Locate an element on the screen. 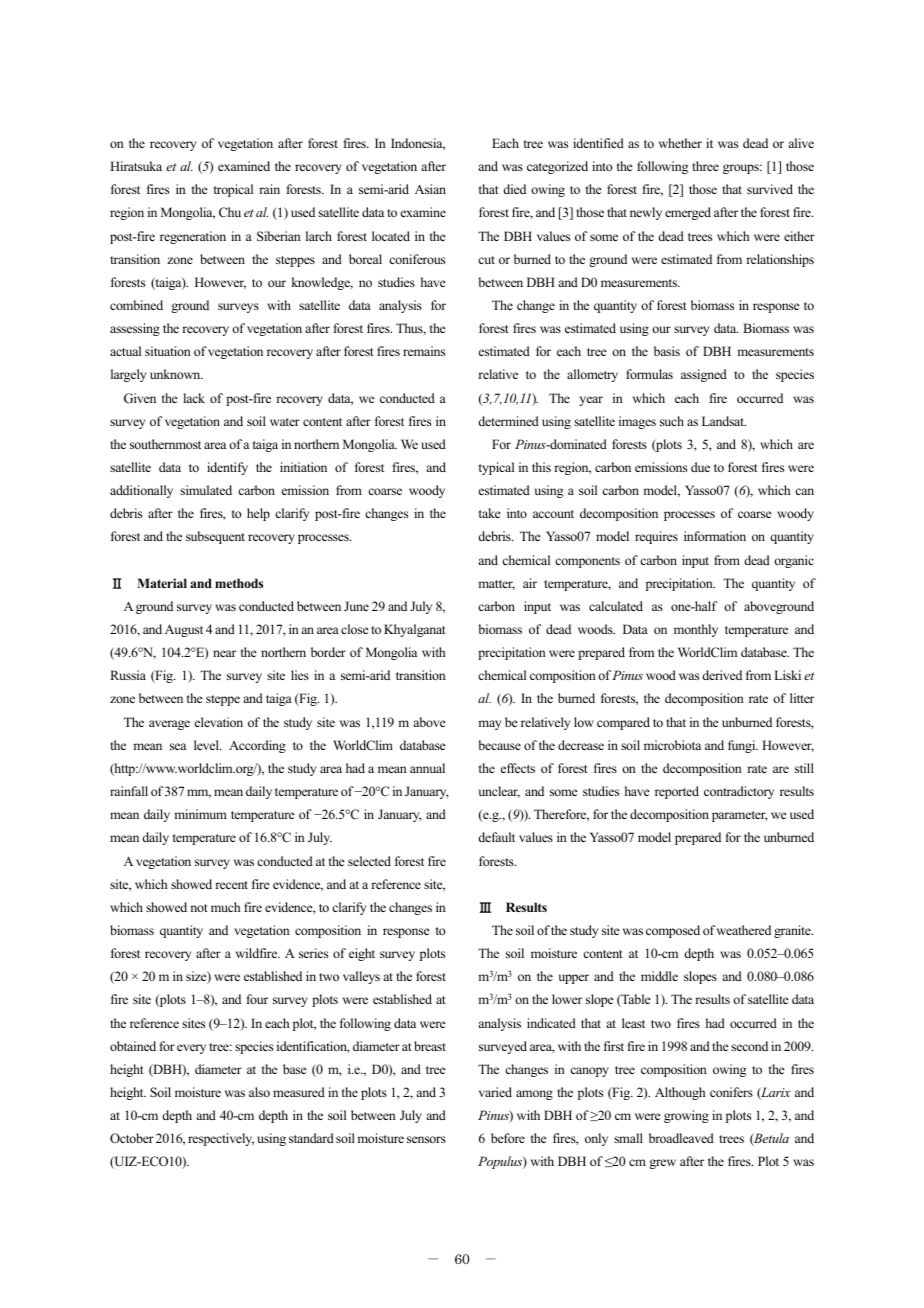 Image resolution: width=924 pixels, height=1308 pixels. three is located at coordinates (705, 166).
